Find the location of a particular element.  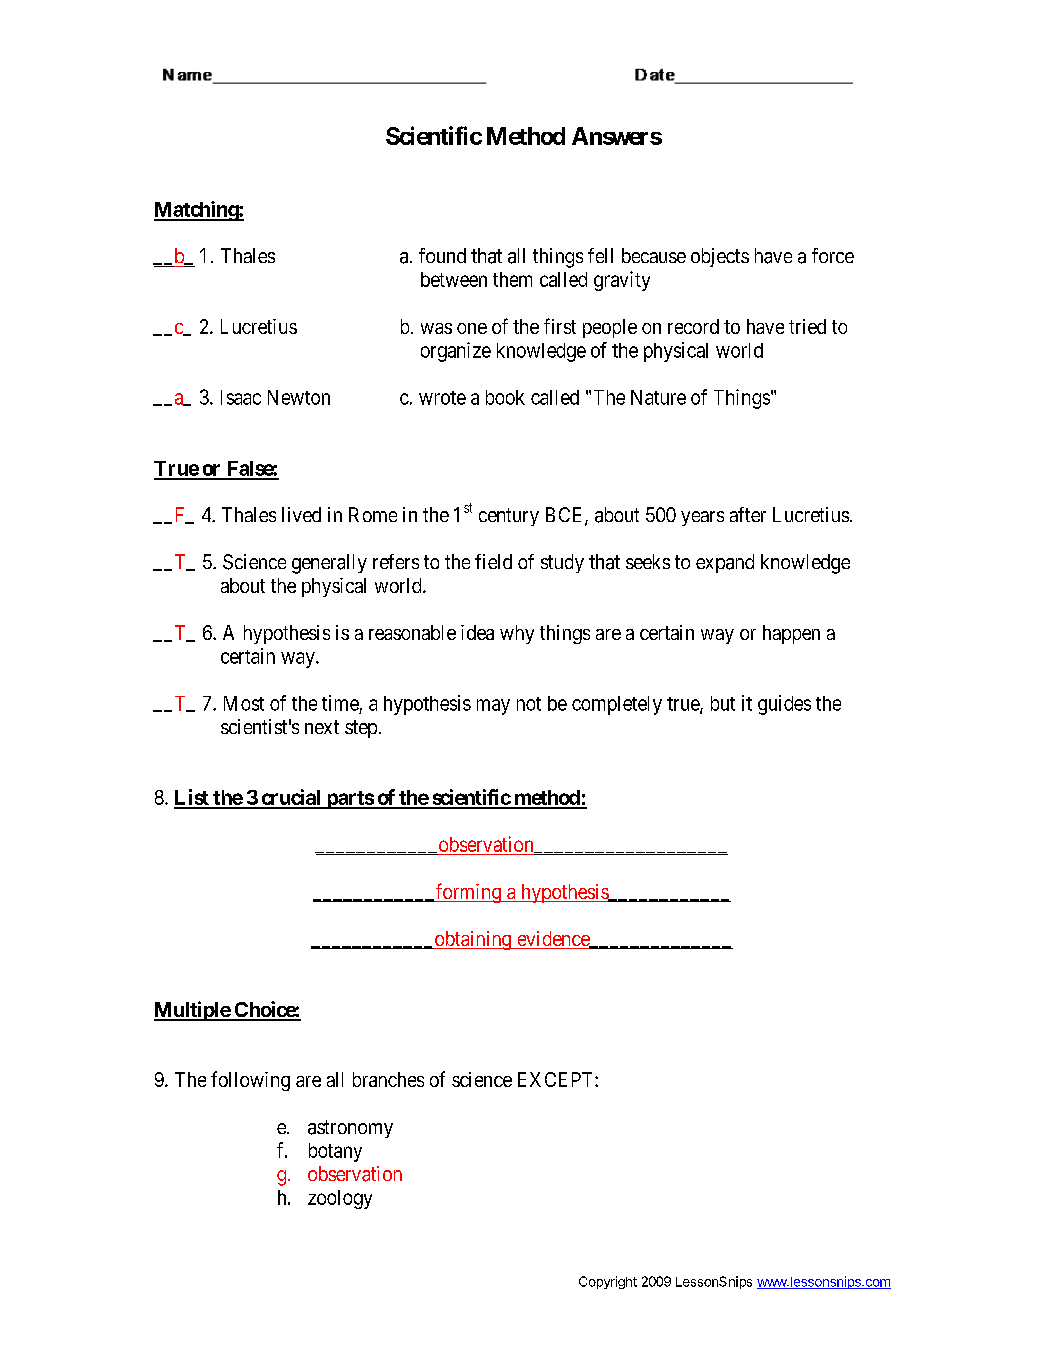

Isaac is located at coordinates (241, 397).
